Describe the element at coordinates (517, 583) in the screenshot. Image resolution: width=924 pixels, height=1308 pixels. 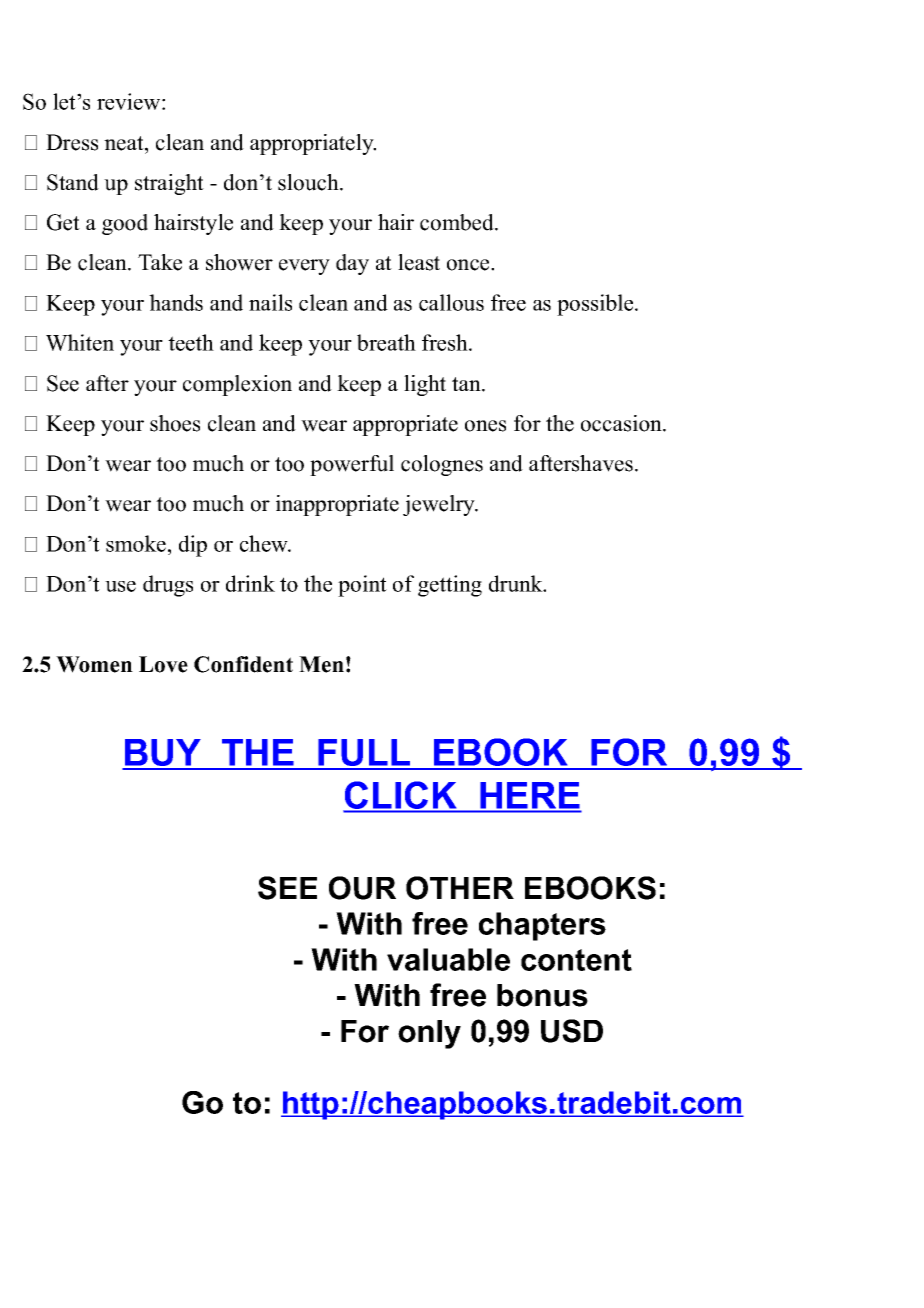
I see `drunk` at that location.
